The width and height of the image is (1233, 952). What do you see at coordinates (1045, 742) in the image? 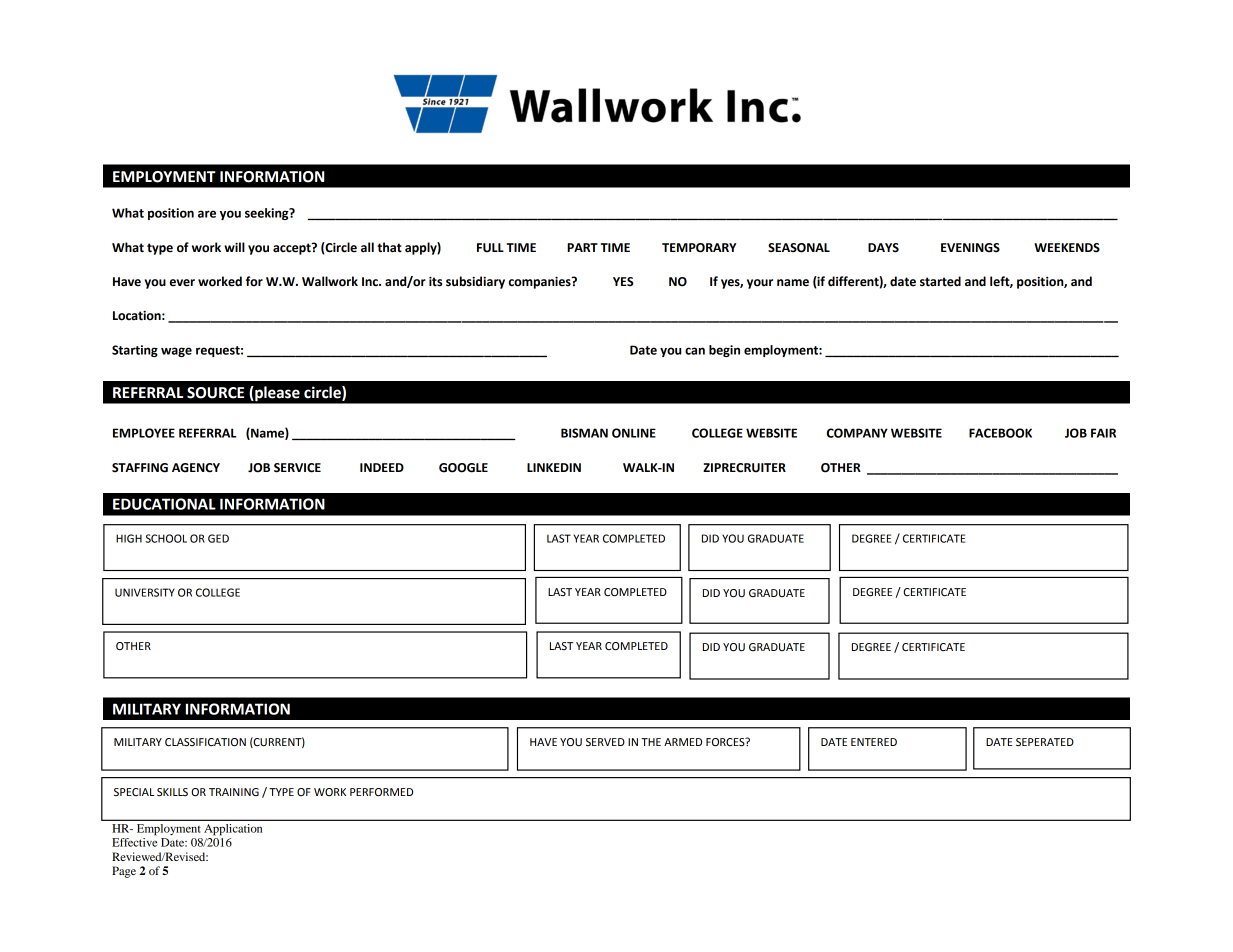
I see `SEPERATED` at bounding box center [1045, 742].
